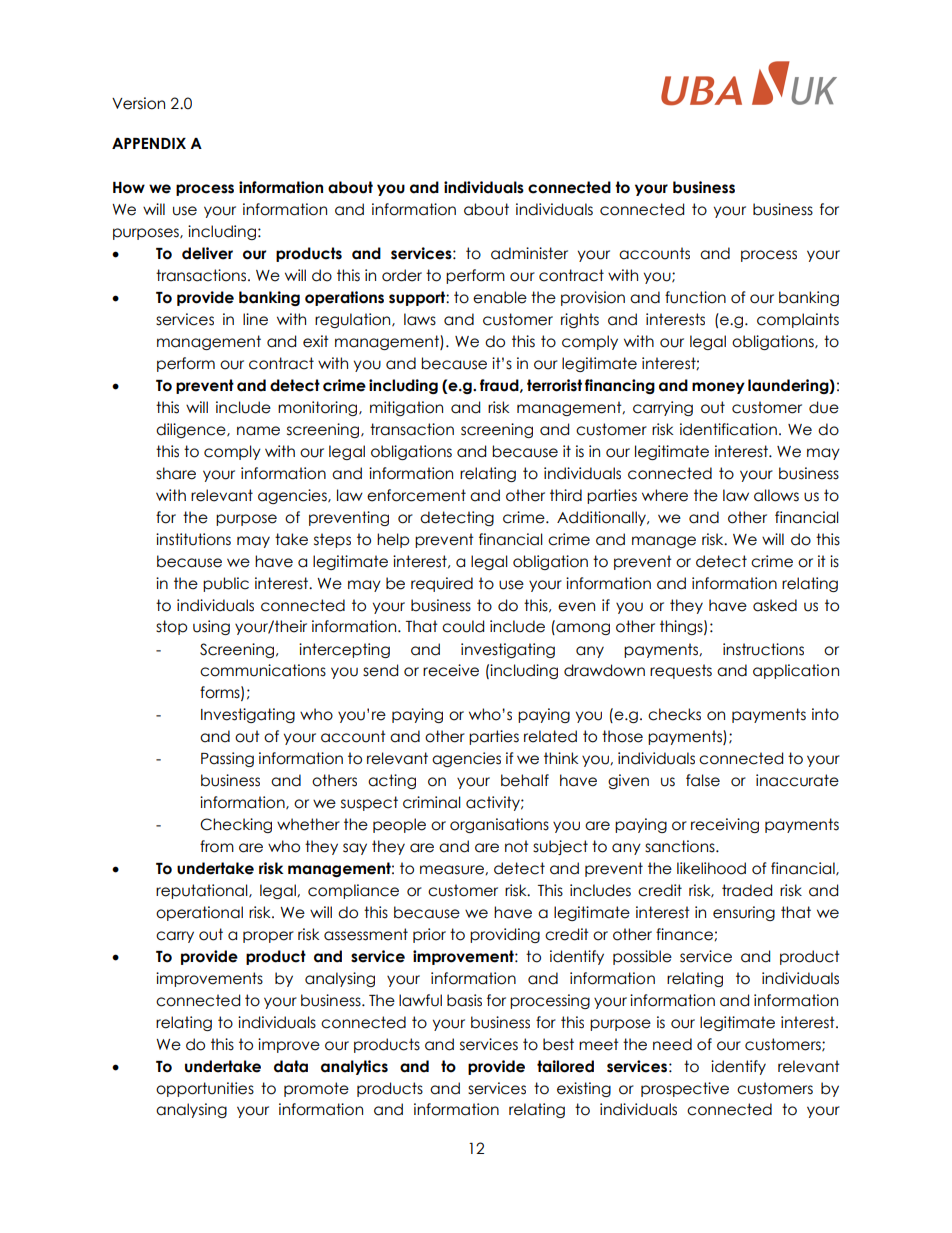 The image size is (952, 1233). Describe the element at coordinates (226, 584) in the page. I see `public` at that location.
